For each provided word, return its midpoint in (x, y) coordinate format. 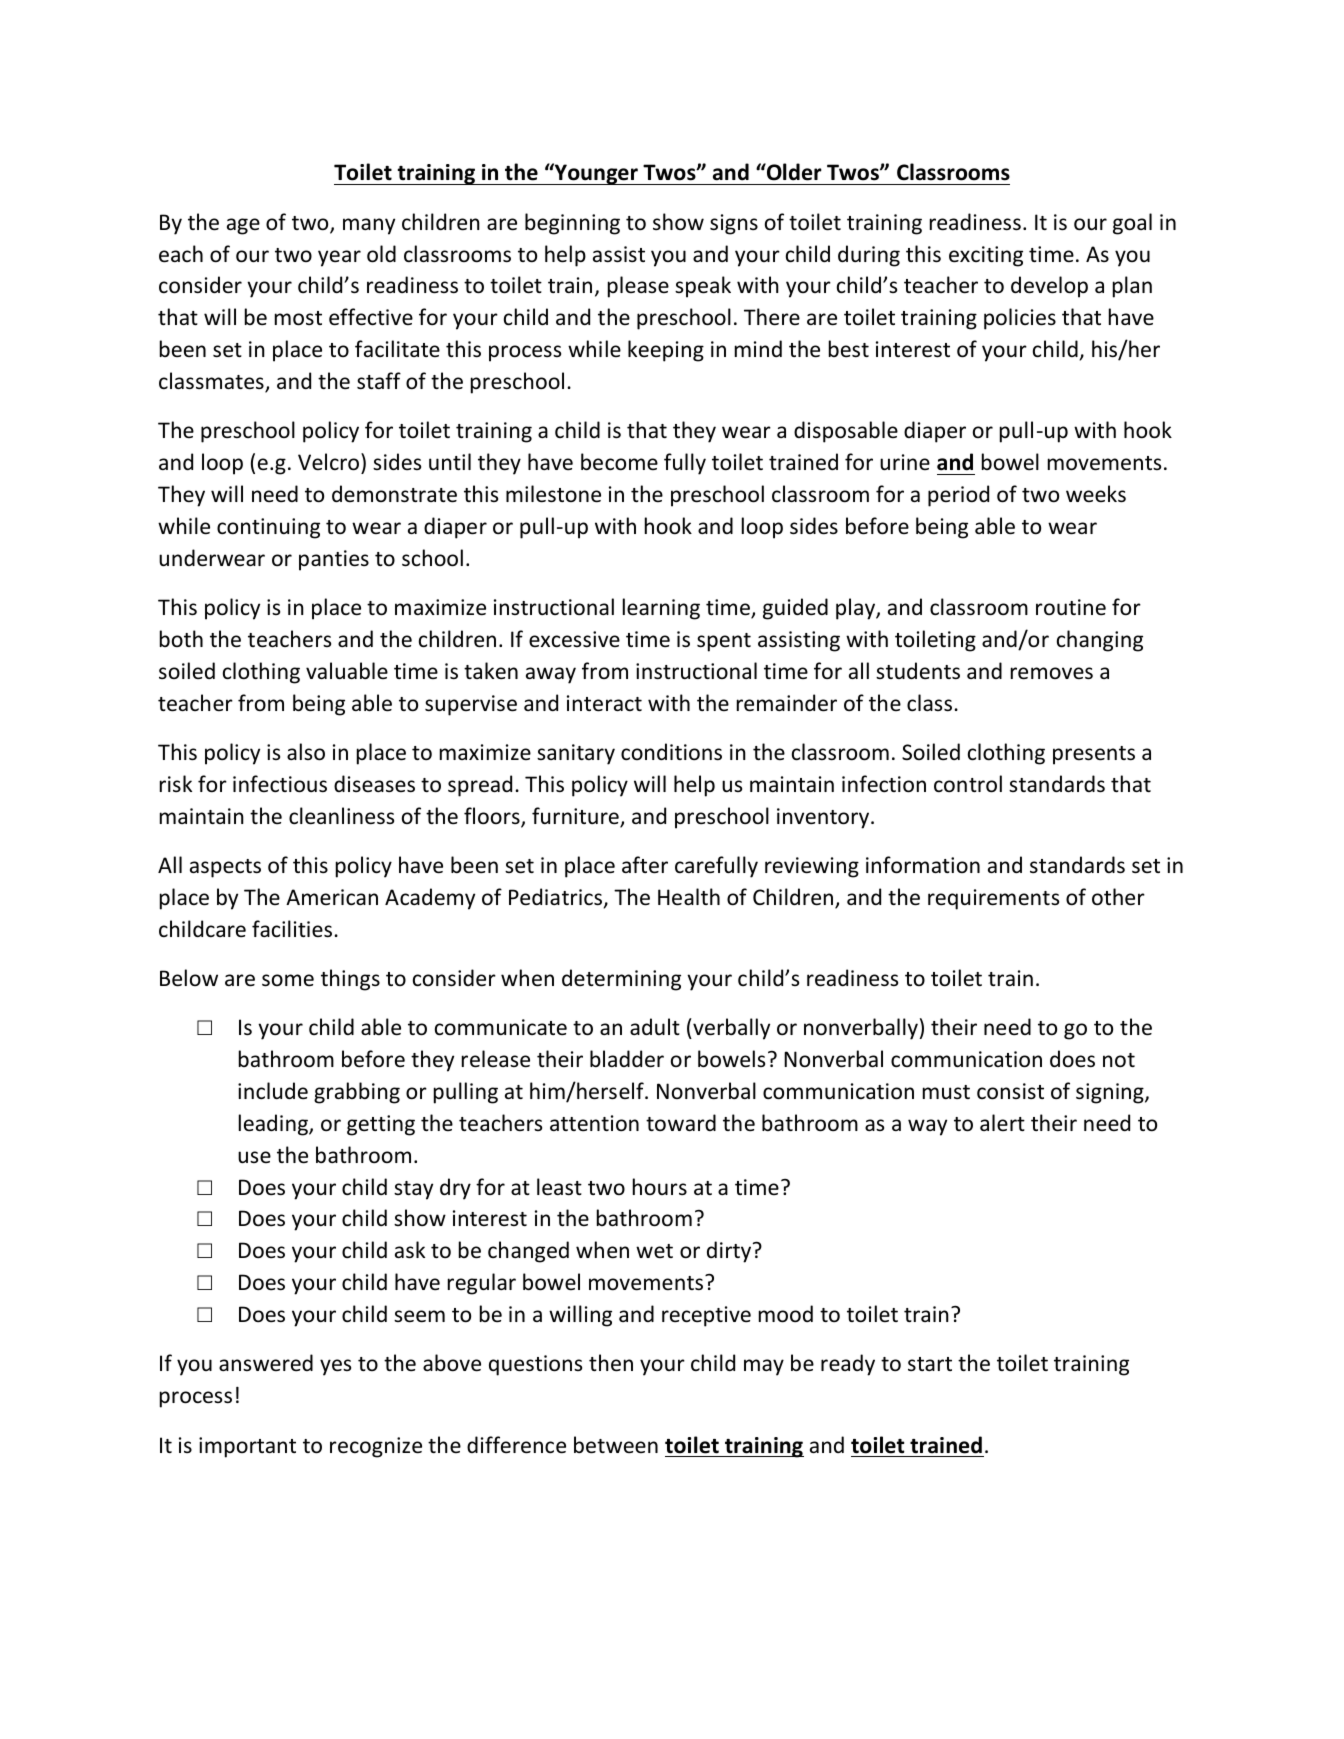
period (958, 496)
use (254, 1157)
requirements (993, 899)
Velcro (330, 463)
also (306, 752)
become (619, 462)
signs (734, 224)
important (247, 1447)
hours (660, 1186)
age (243, 226)
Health (689, 897)
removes (1052, 673)
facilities (292, 929)
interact (604, 703)
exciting (986, 256)
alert (1002, 1122)
